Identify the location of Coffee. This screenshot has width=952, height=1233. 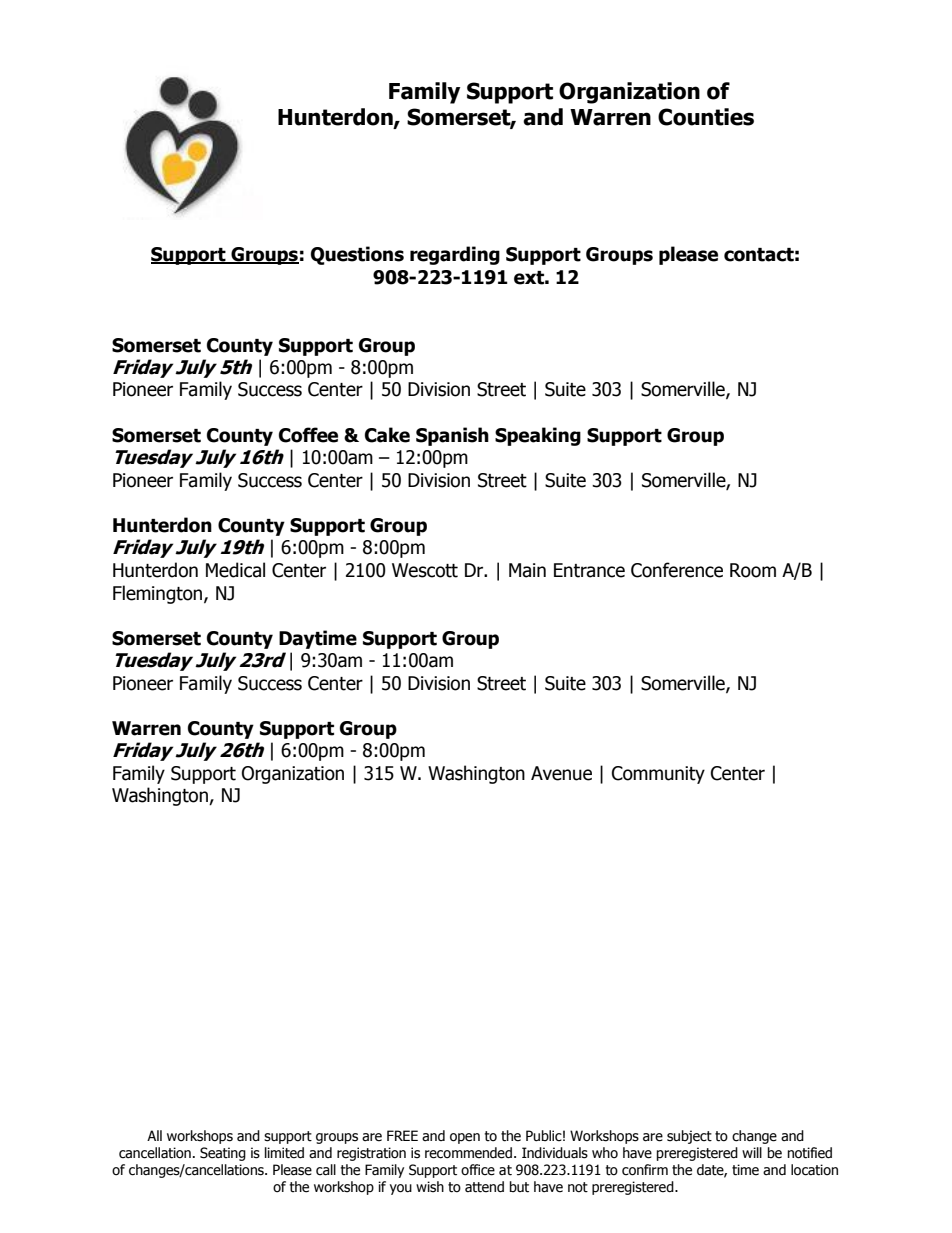
(308, 435).
